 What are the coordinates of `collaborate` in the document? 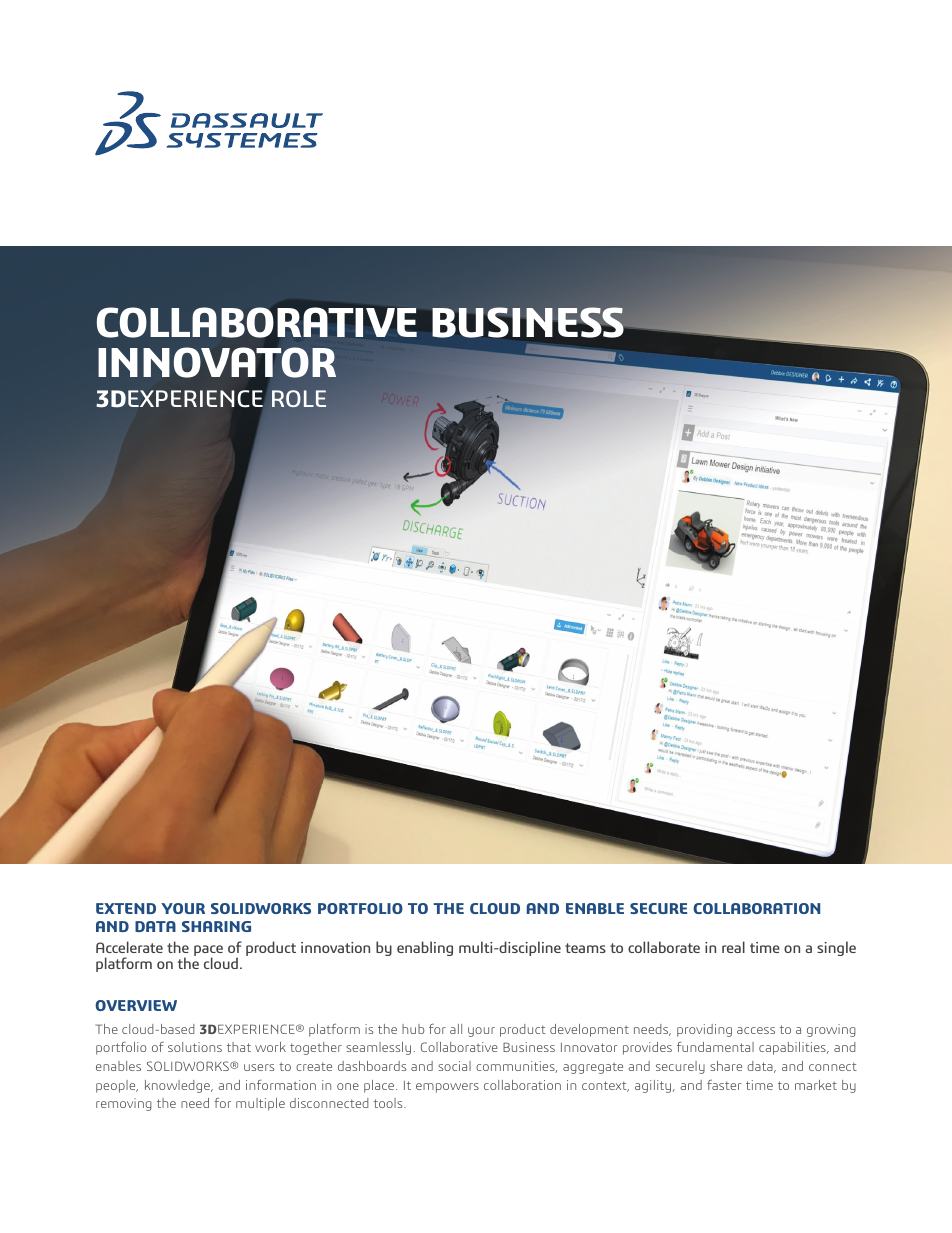 It's located at (664, 947).
